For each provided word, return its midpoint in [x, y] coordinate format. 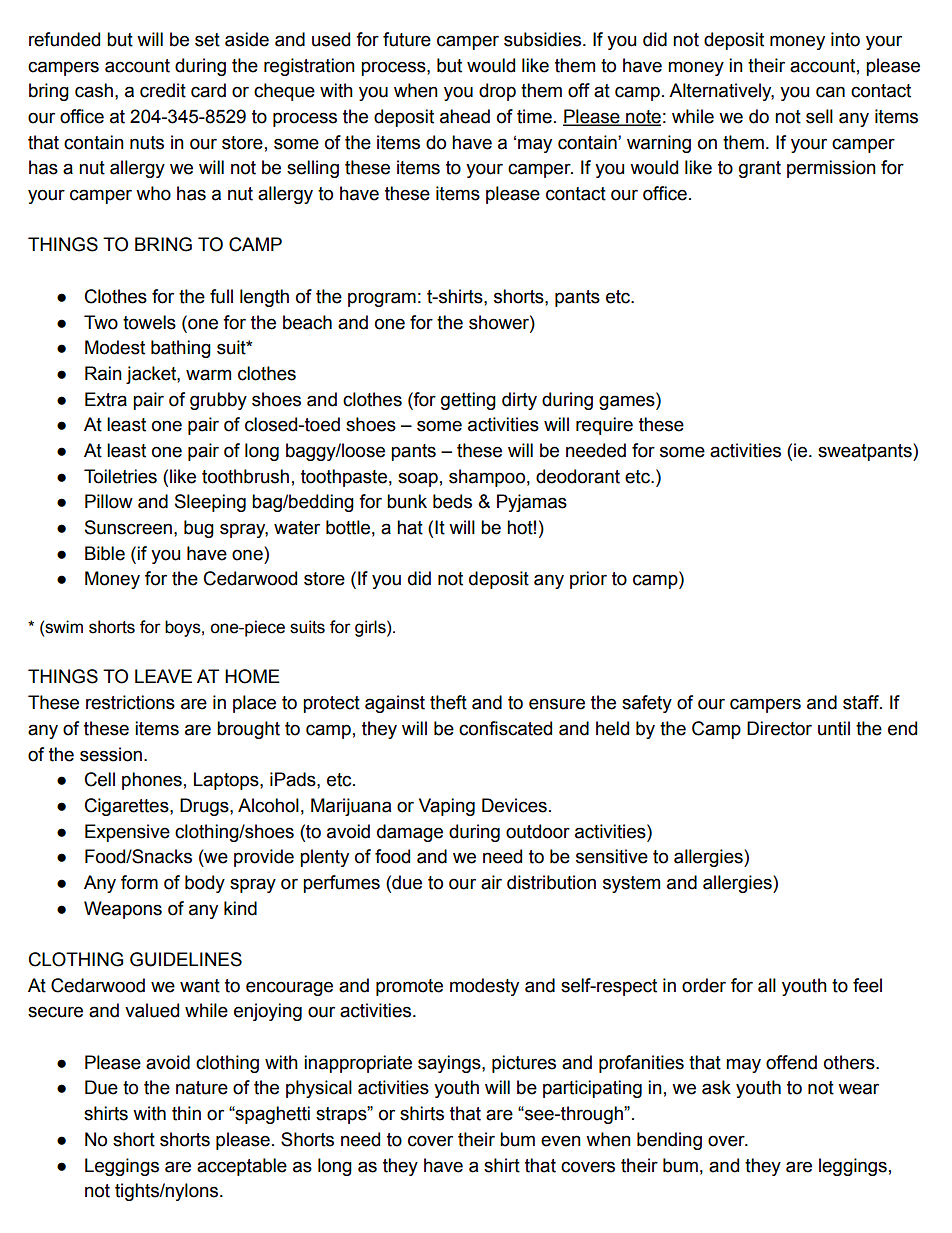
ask [716, 1087]
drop [497, 92]
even [561, 1141]
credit [163, 90]
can [830, 92]
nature [202, 1088]
